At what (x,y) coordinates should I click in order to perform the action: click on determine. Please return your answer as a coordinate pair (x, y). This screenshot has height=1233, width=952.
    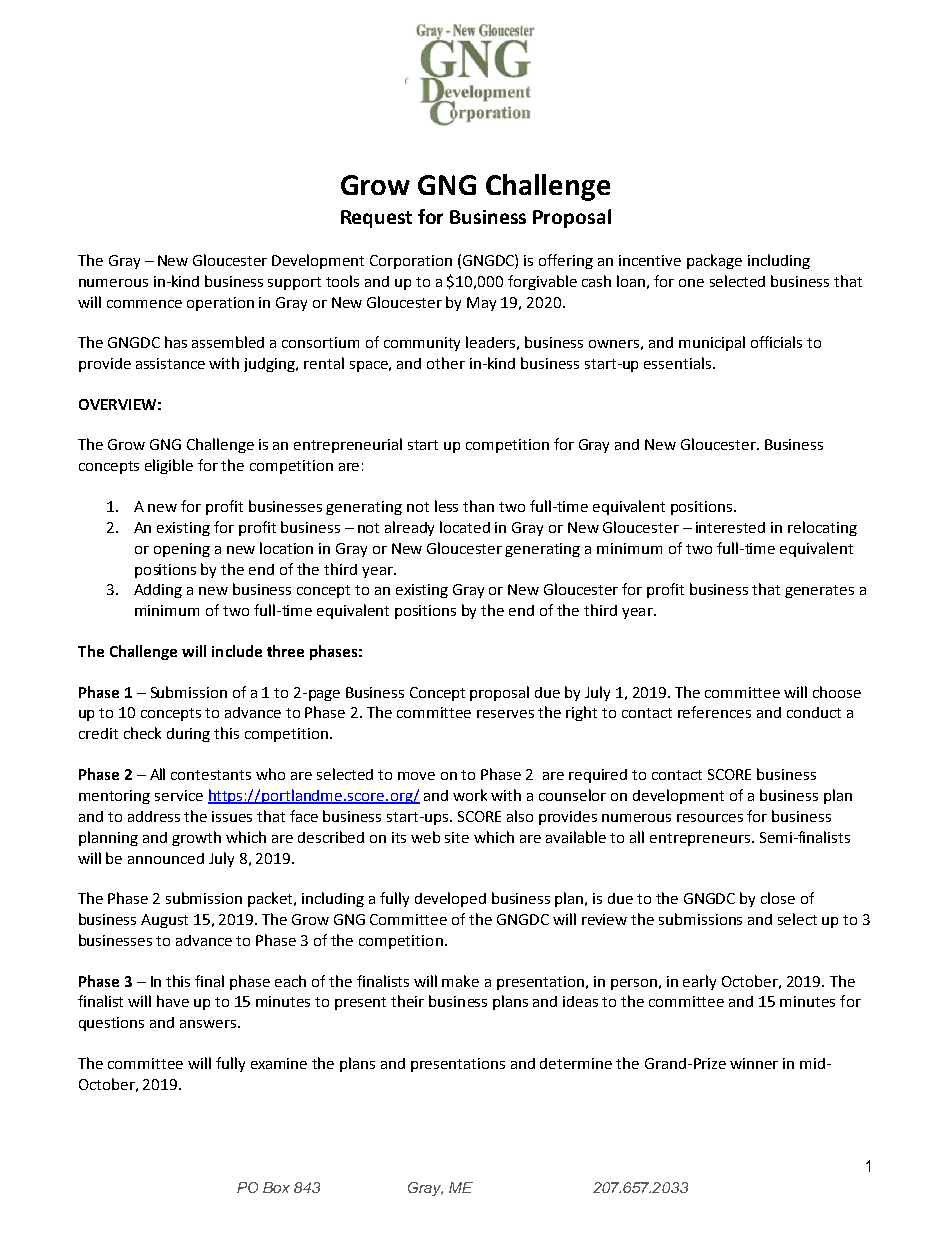
    Looking at the image, I should click on (576, 1063).
